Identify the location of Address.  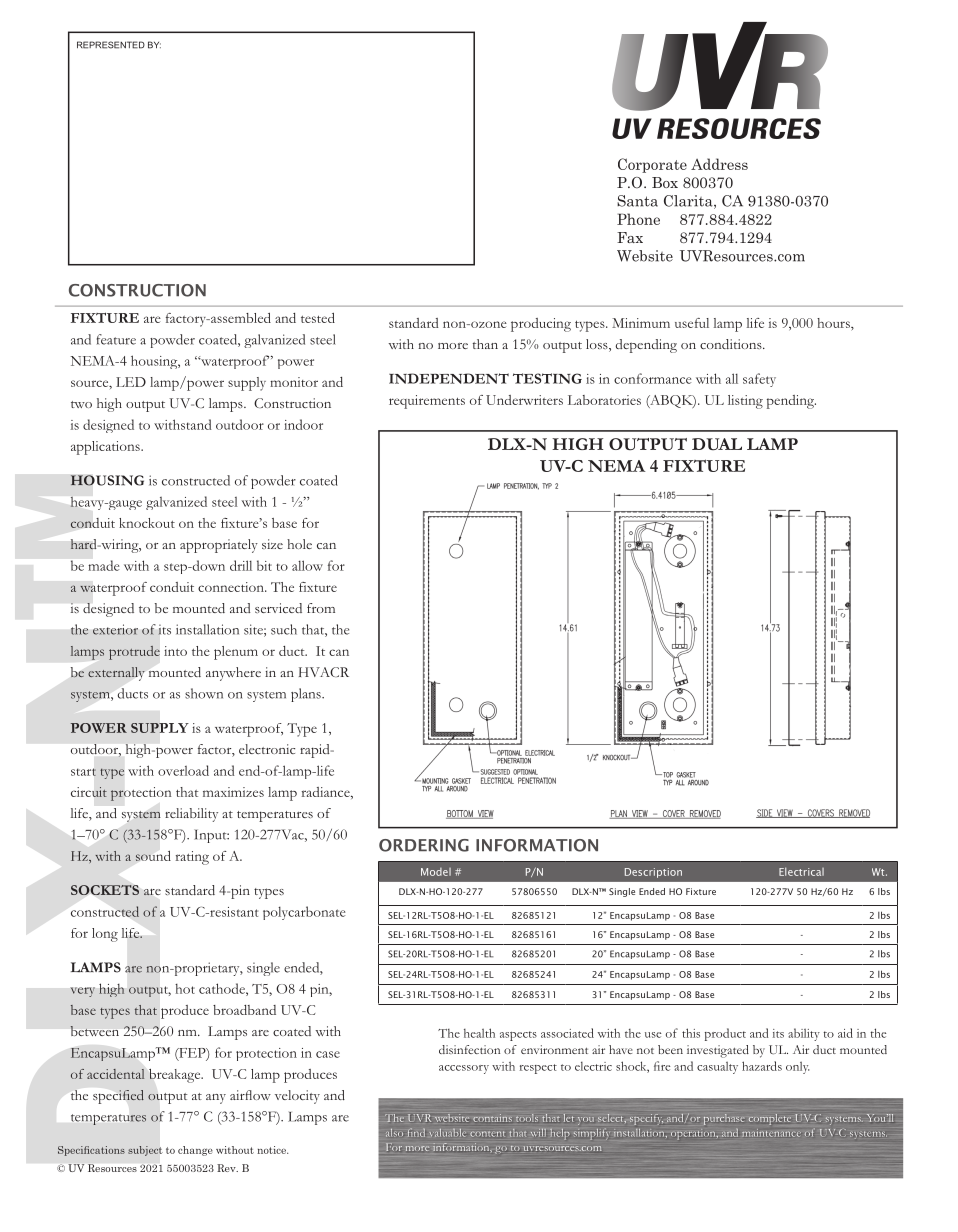
(719, 164).
